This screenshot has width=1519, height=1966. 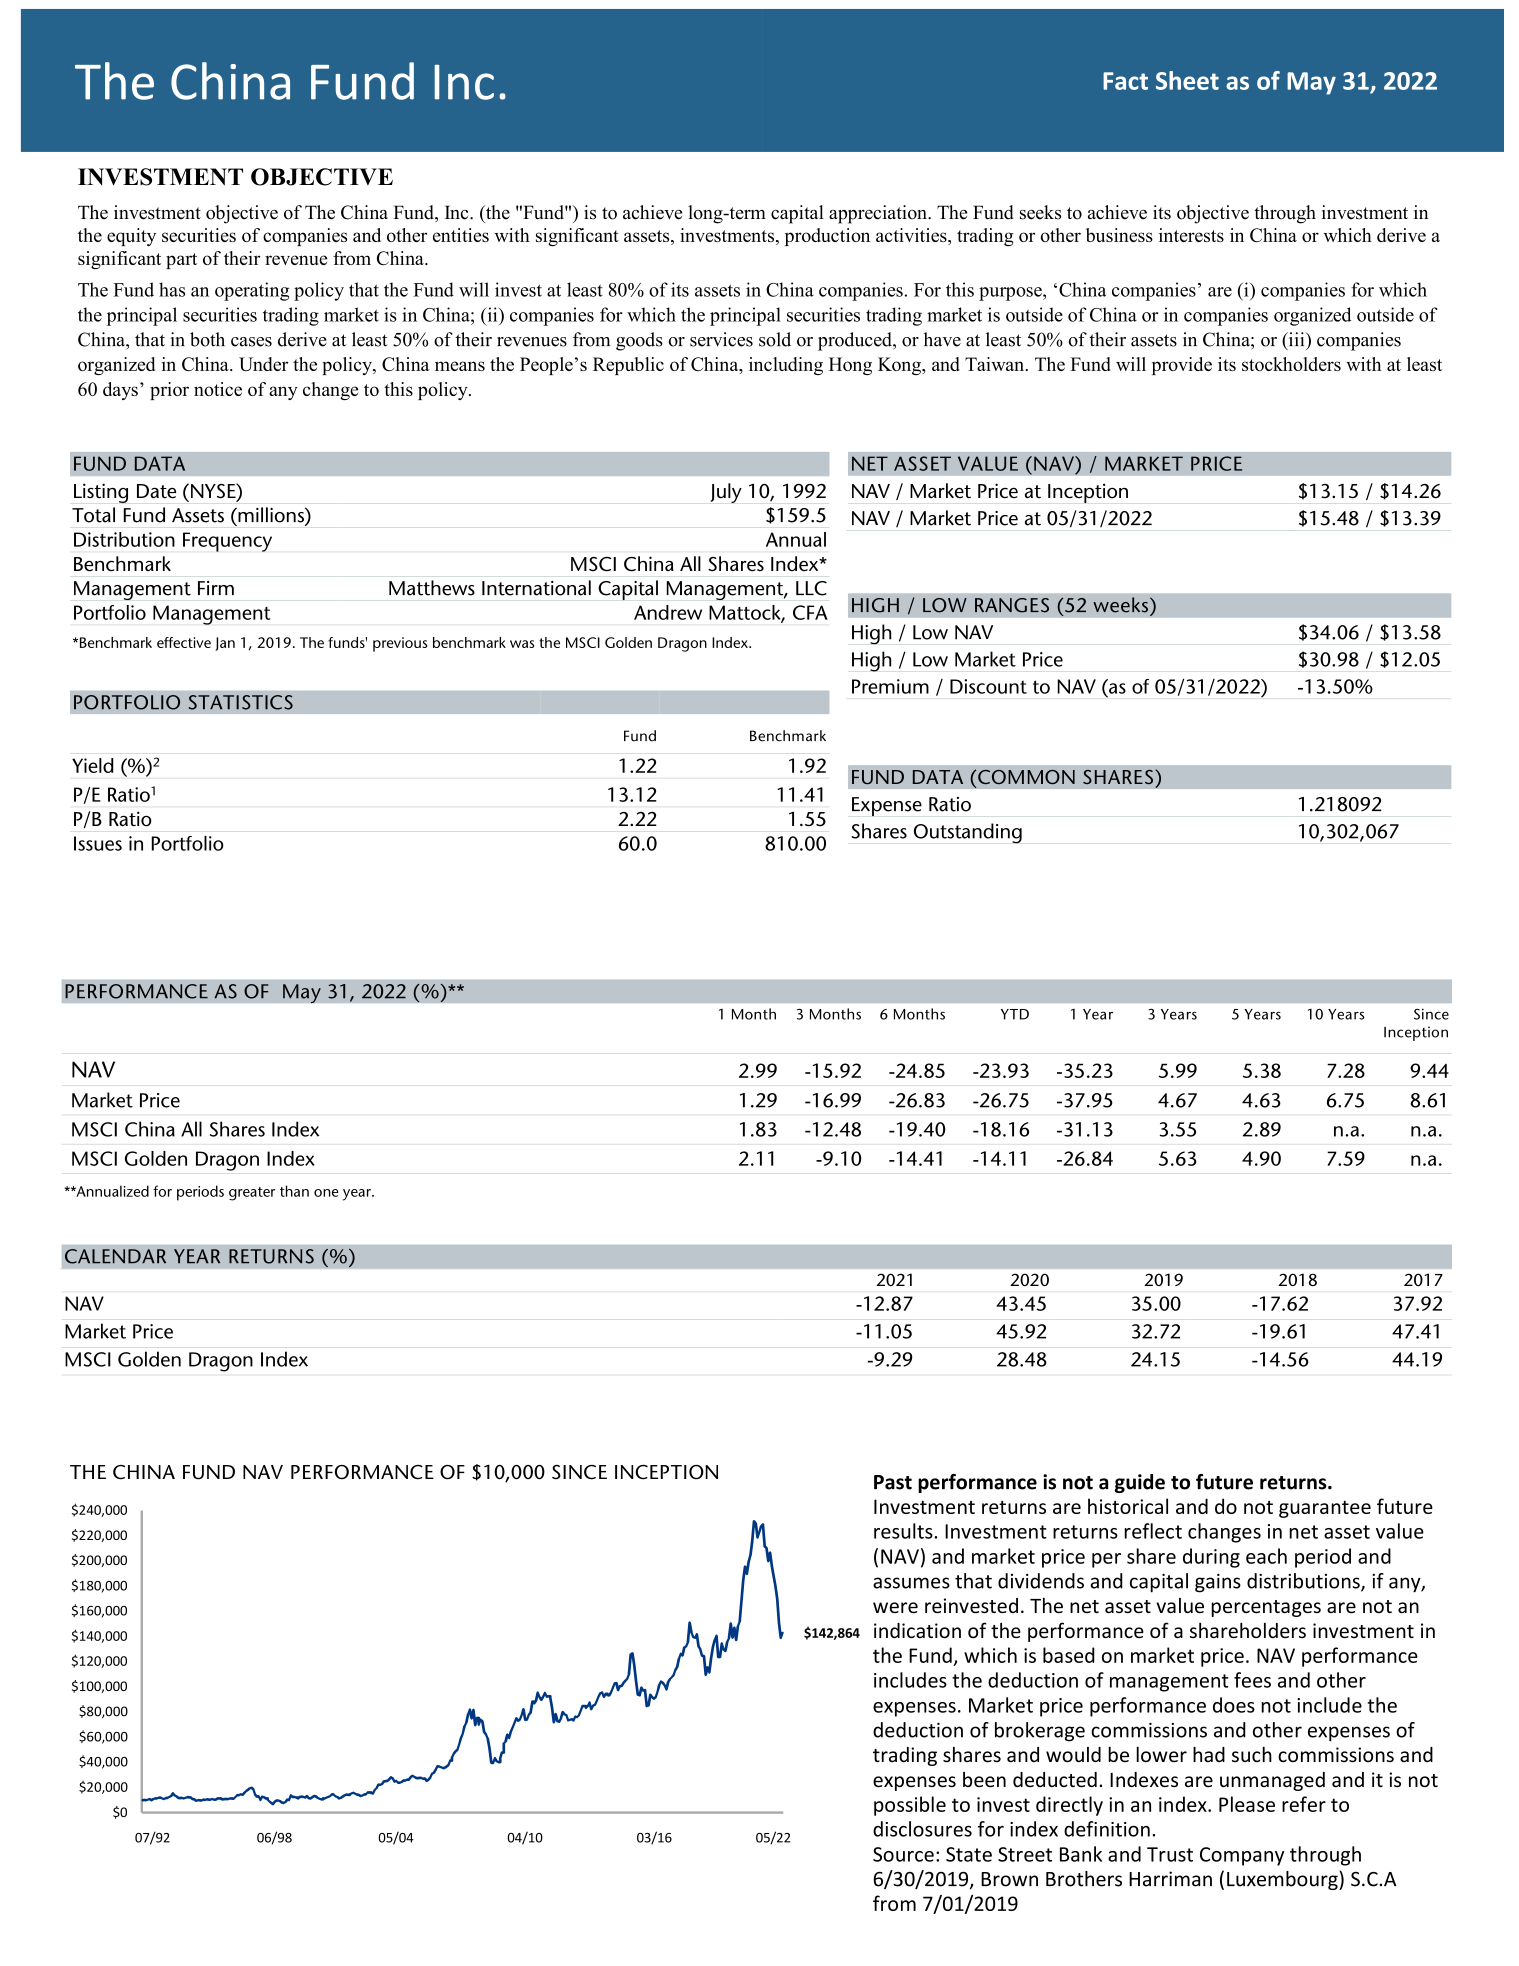 What do you see at coordinates (98, 843) in the screenshot?
I see `Issues` at bounding box center [98, 843].
